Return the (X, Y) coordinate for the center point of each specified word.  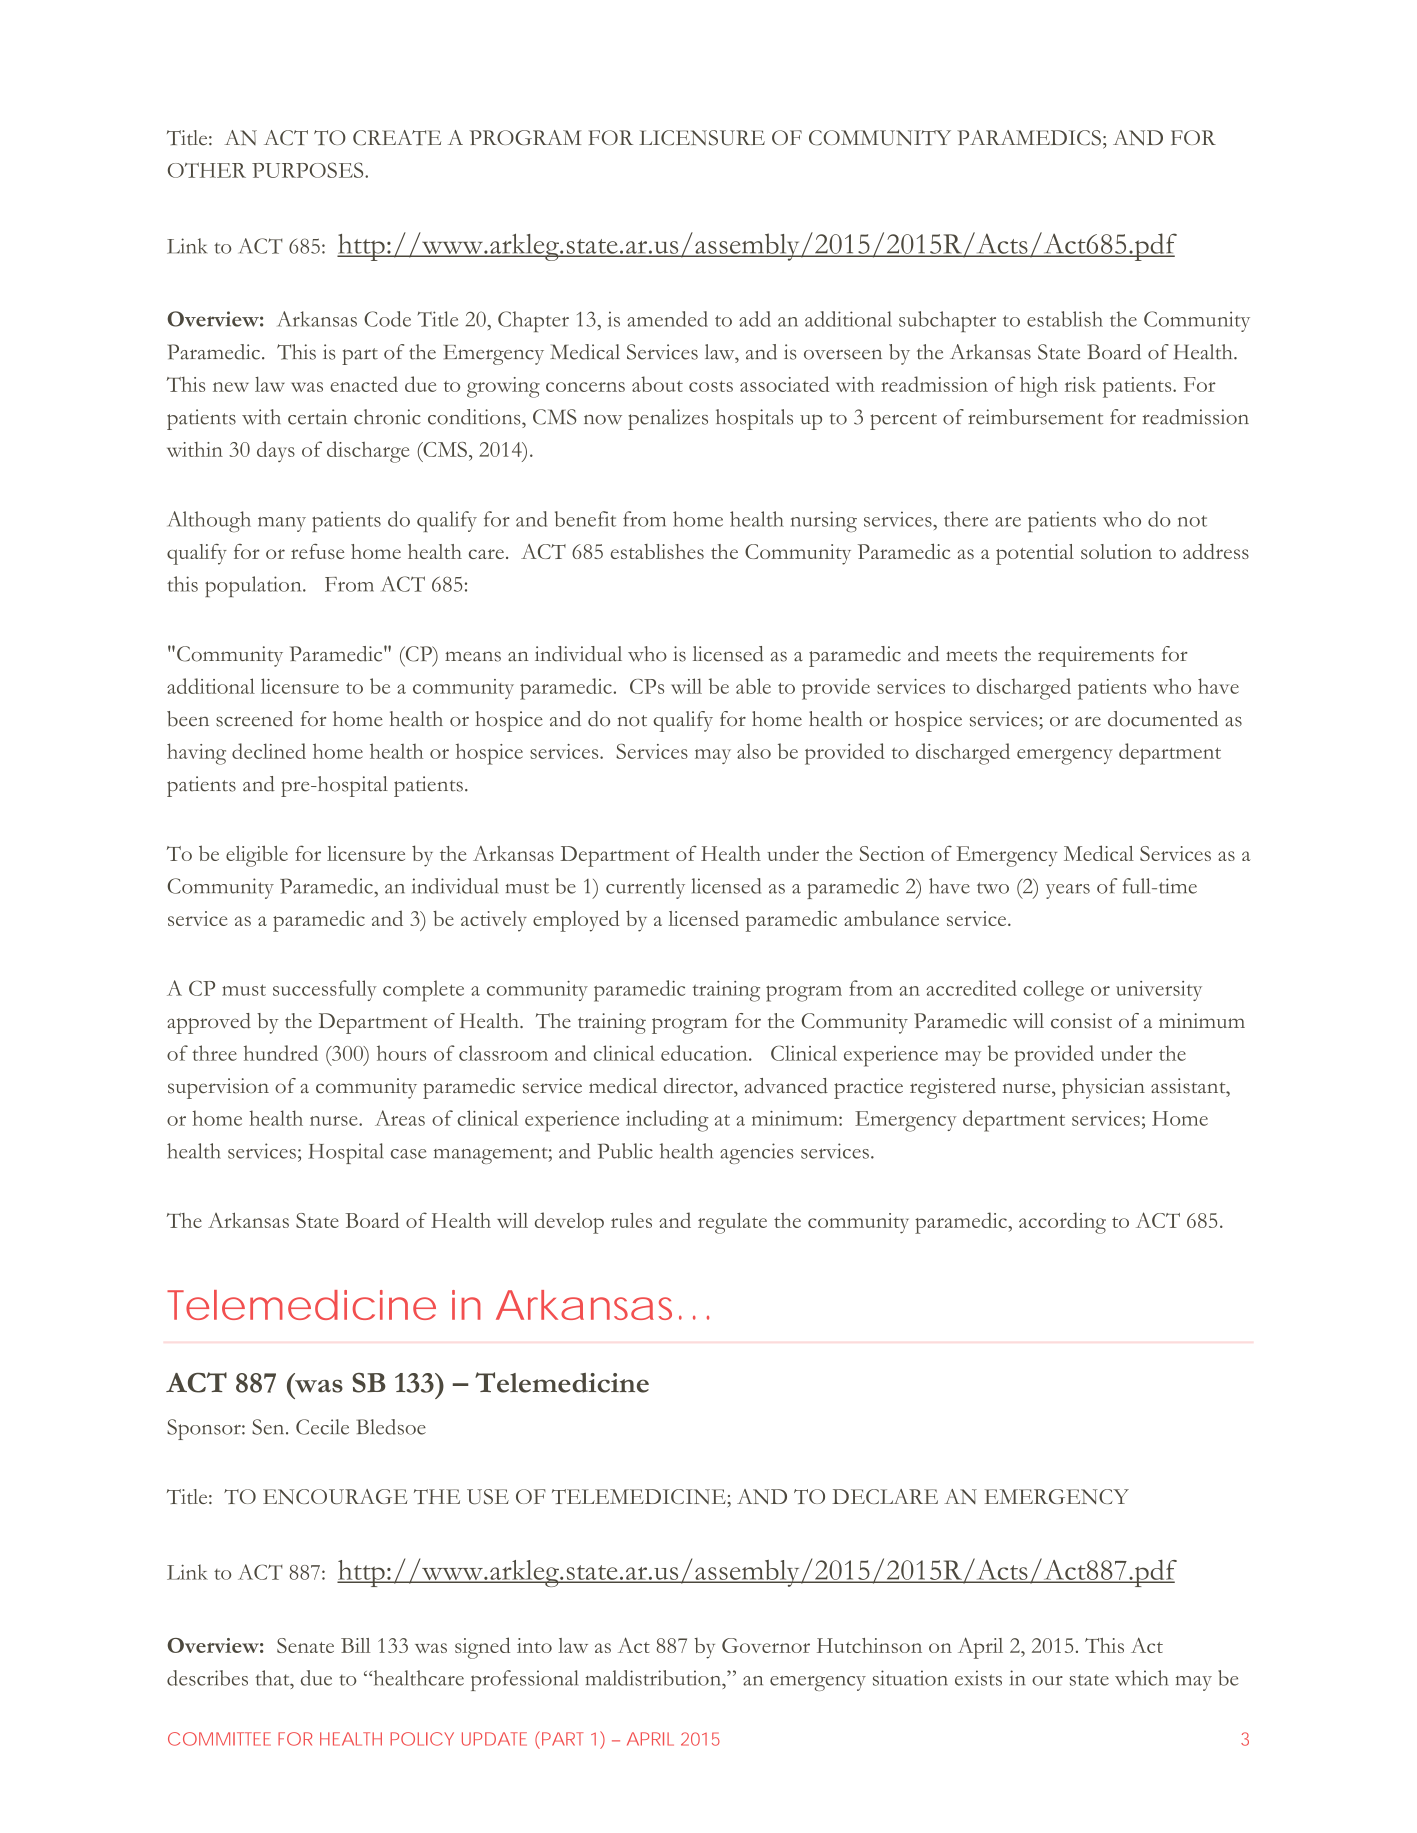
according (1062, 1223)
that (273, 1678)
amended (667, 319)
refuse (317, 551)
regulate (732, 1223)
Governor (766, 1645)
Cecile (322, 1427)
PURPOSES (309, 170)
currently (645, 888)
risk (1080, 384)
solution (1116, 551)
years (1068, 891)
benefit (585, 519)
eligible (257, 856)
